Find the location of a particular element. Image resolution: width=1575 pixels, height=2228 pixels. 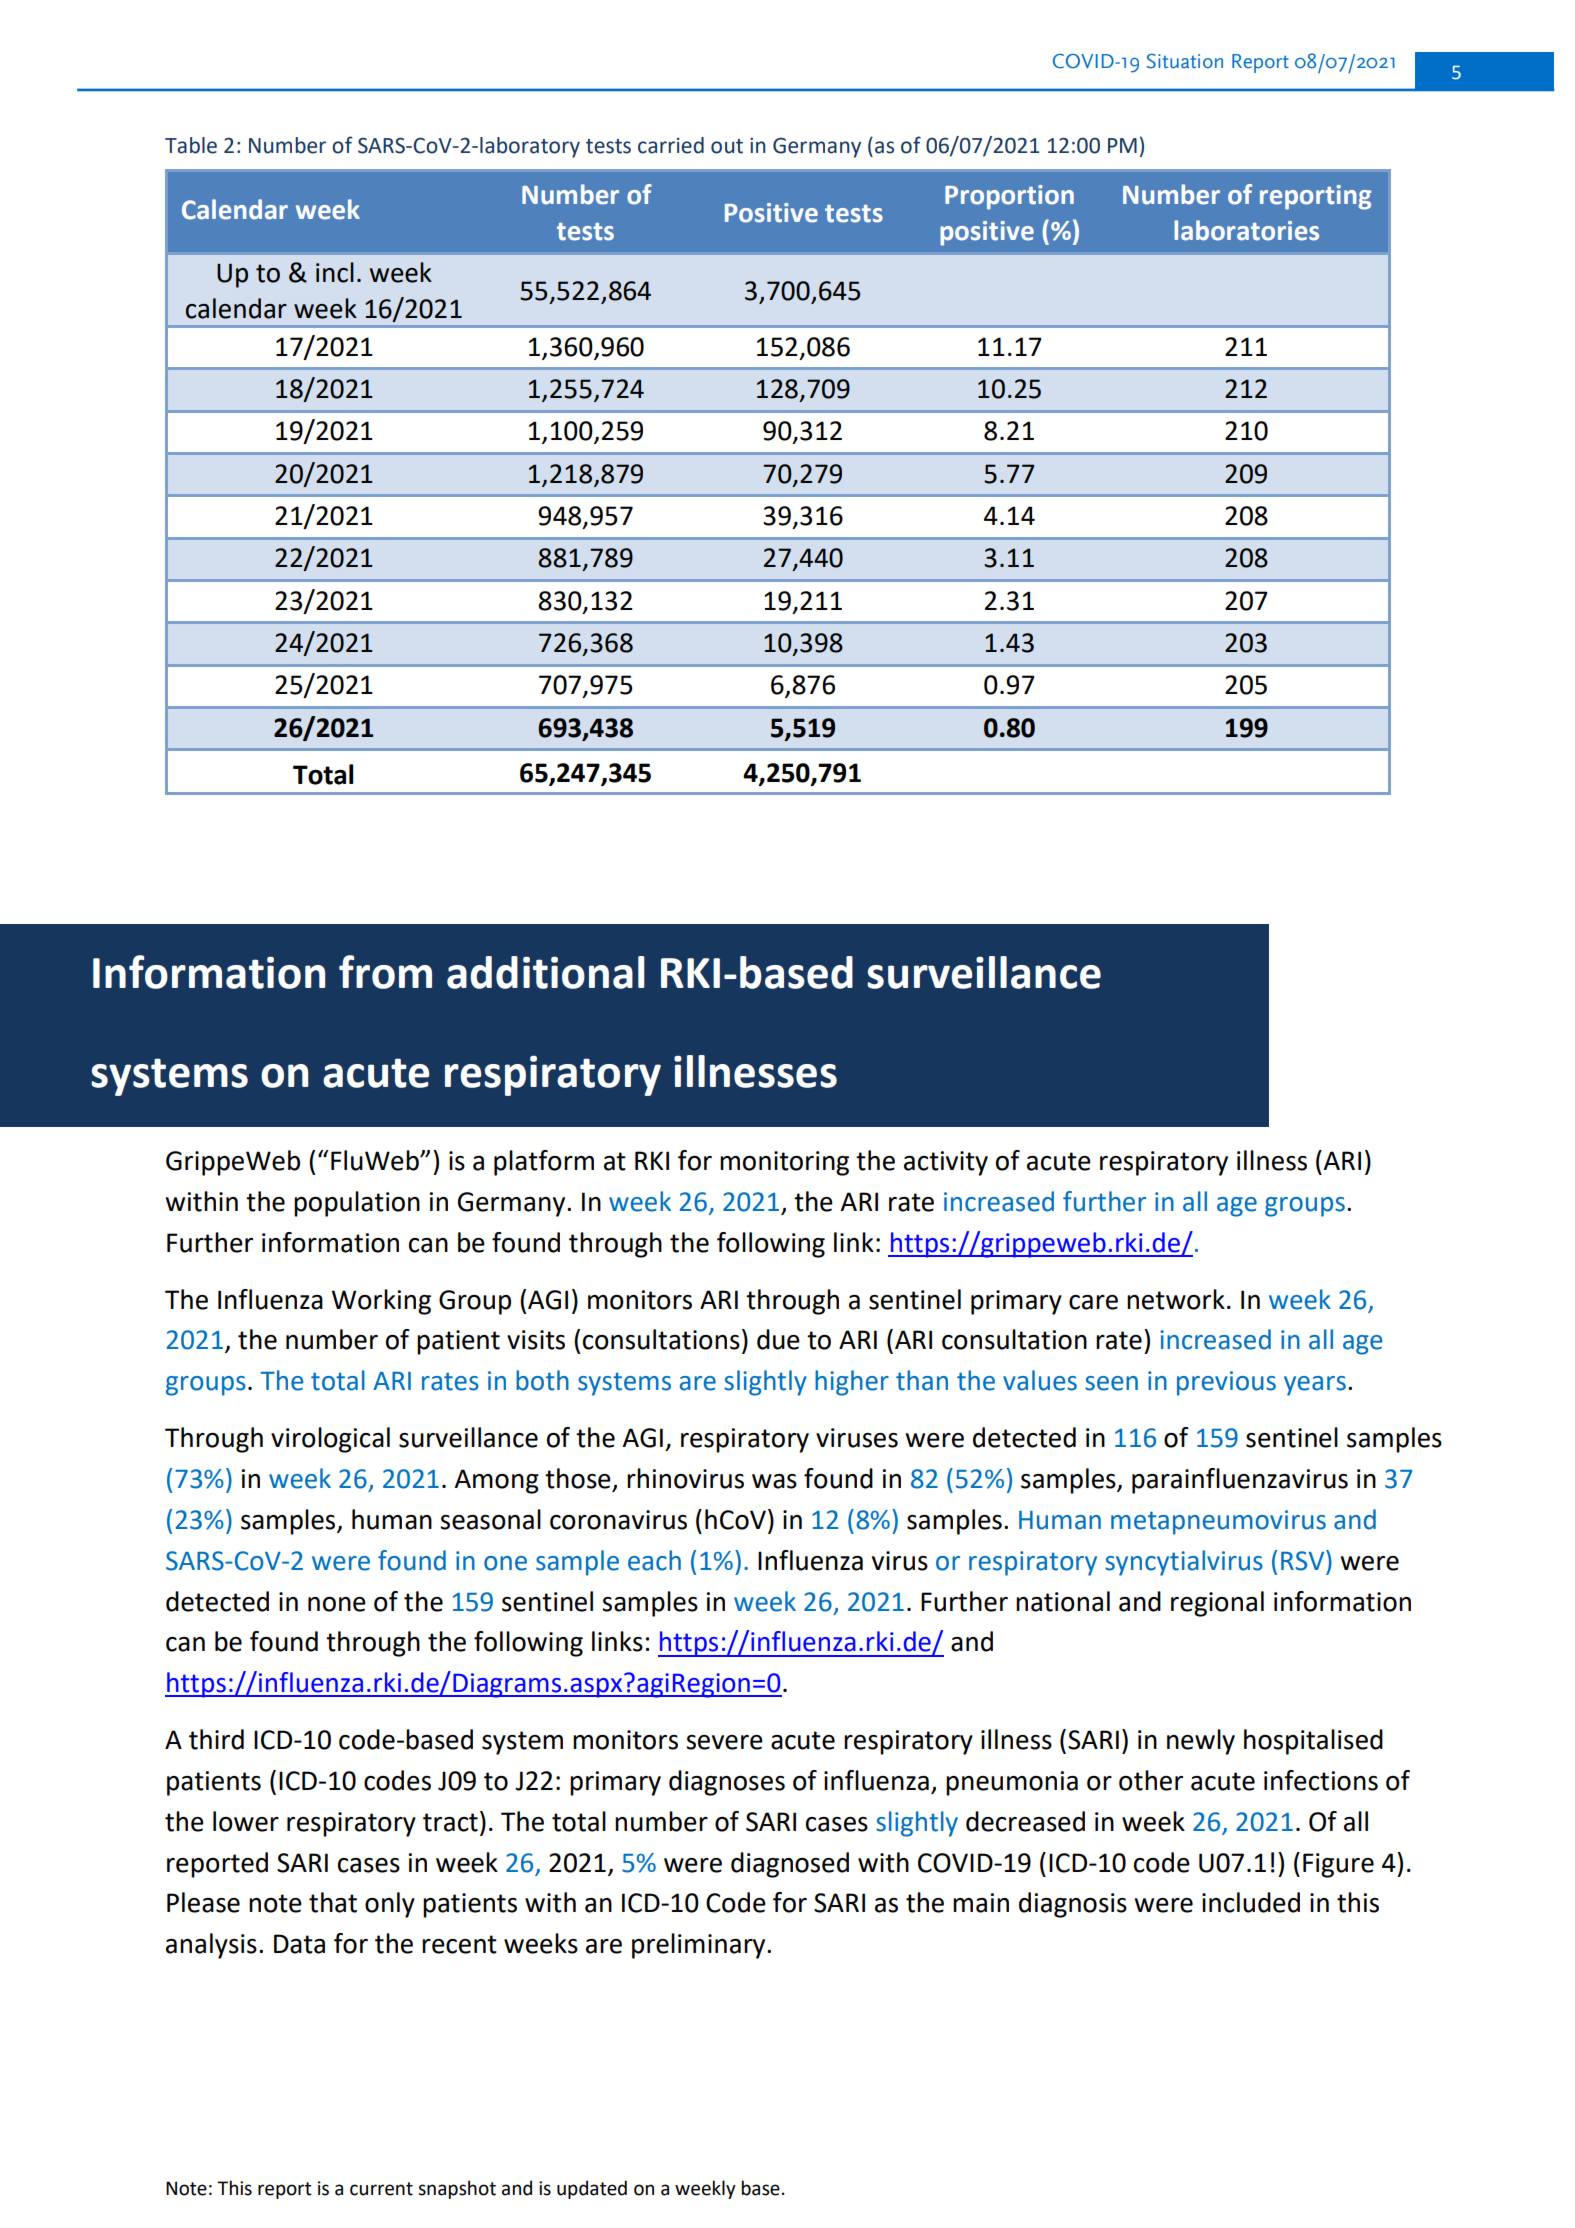

out is located at coordinates (727, 146).
